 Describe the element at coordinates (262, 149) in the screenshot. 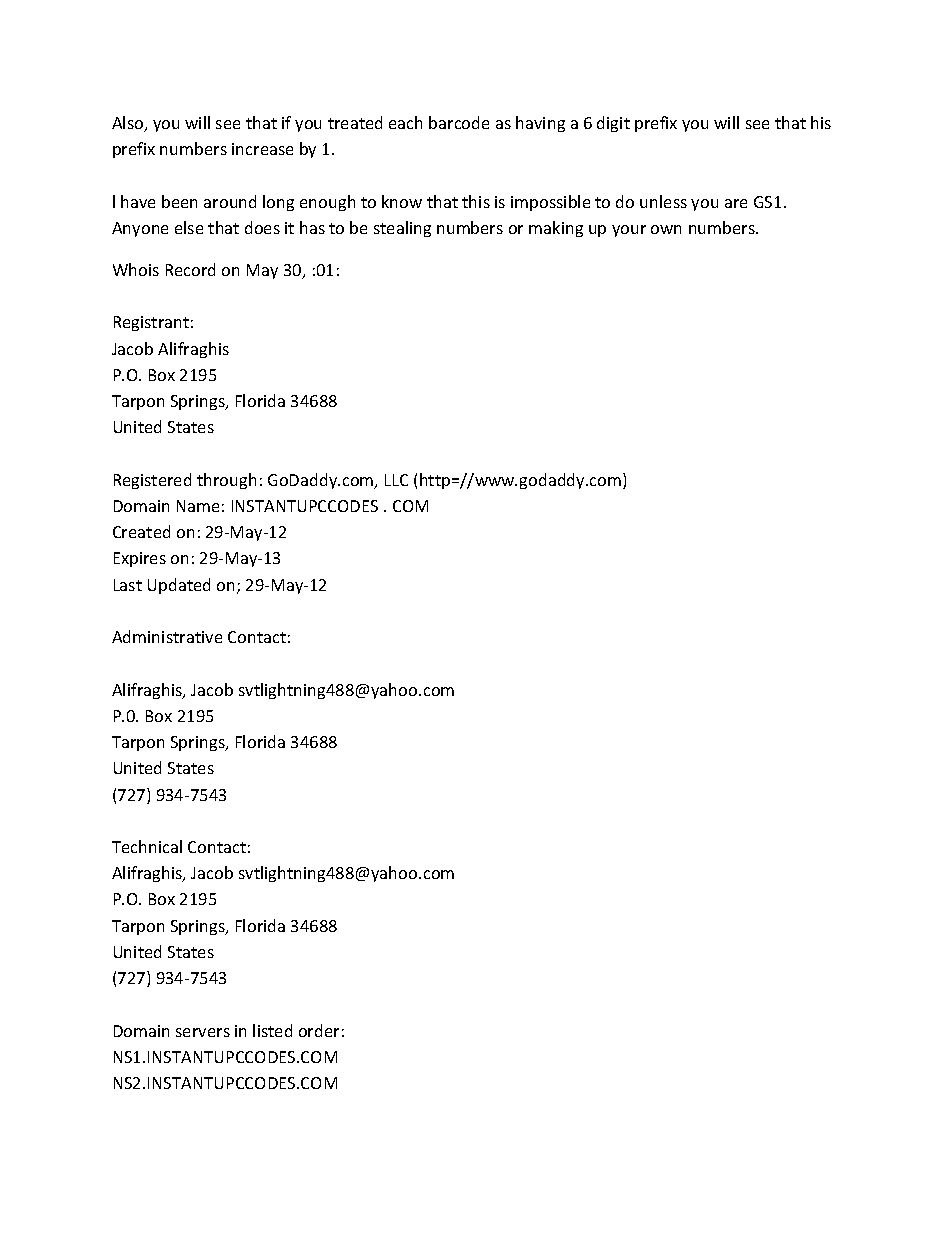

I see `increase` at that location.
